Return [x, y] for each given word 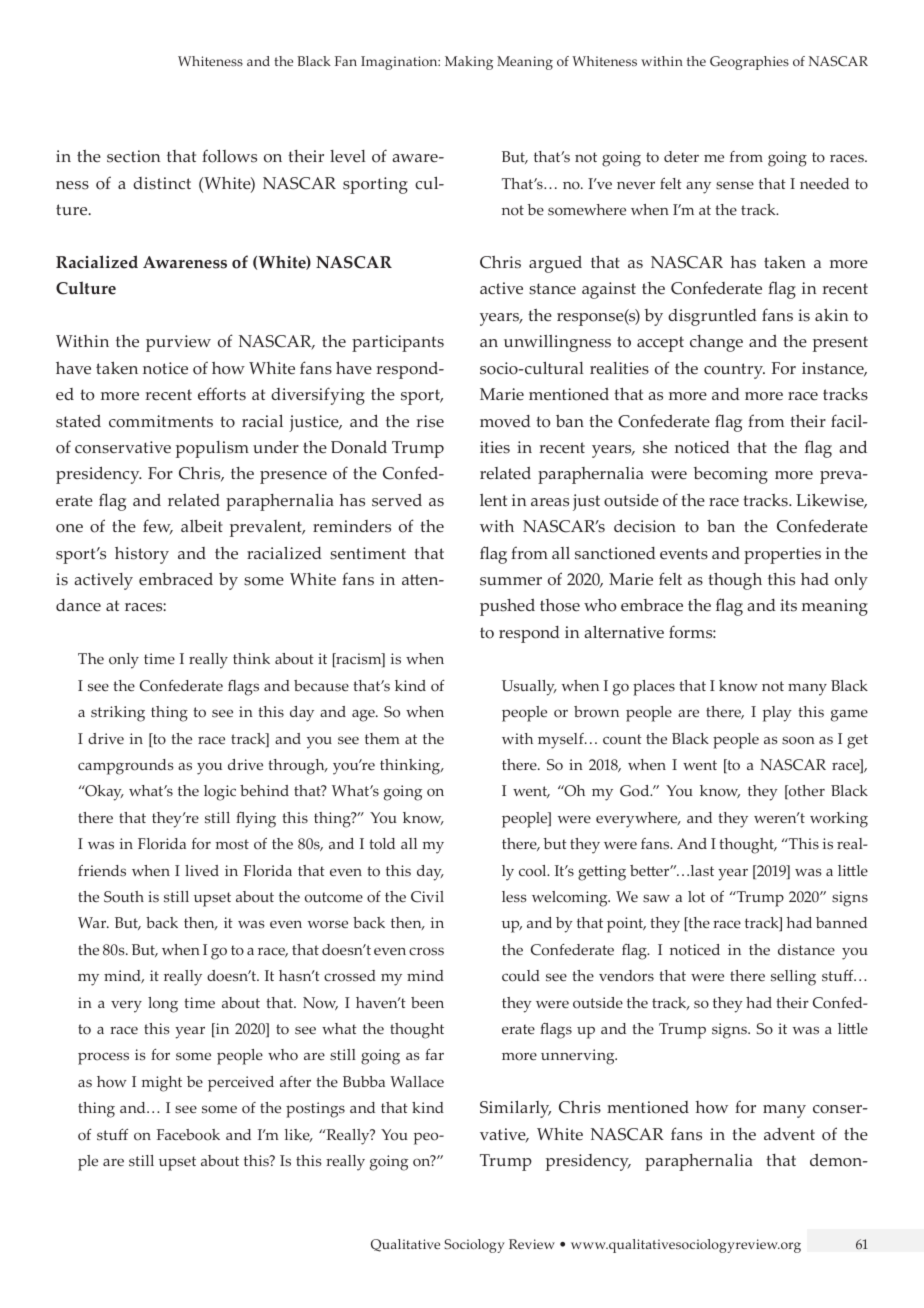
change [716, 343]
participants [398, 343]
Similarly [515, 1109]
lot [696, 897]
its [788, 605]
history [142, 555]
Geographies [749, 63]
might [162, 1084]
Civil [427, 897]
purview [178, 343]
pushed [507, 607]
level [348, 156]
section [134, 156]
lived [202, 871]
